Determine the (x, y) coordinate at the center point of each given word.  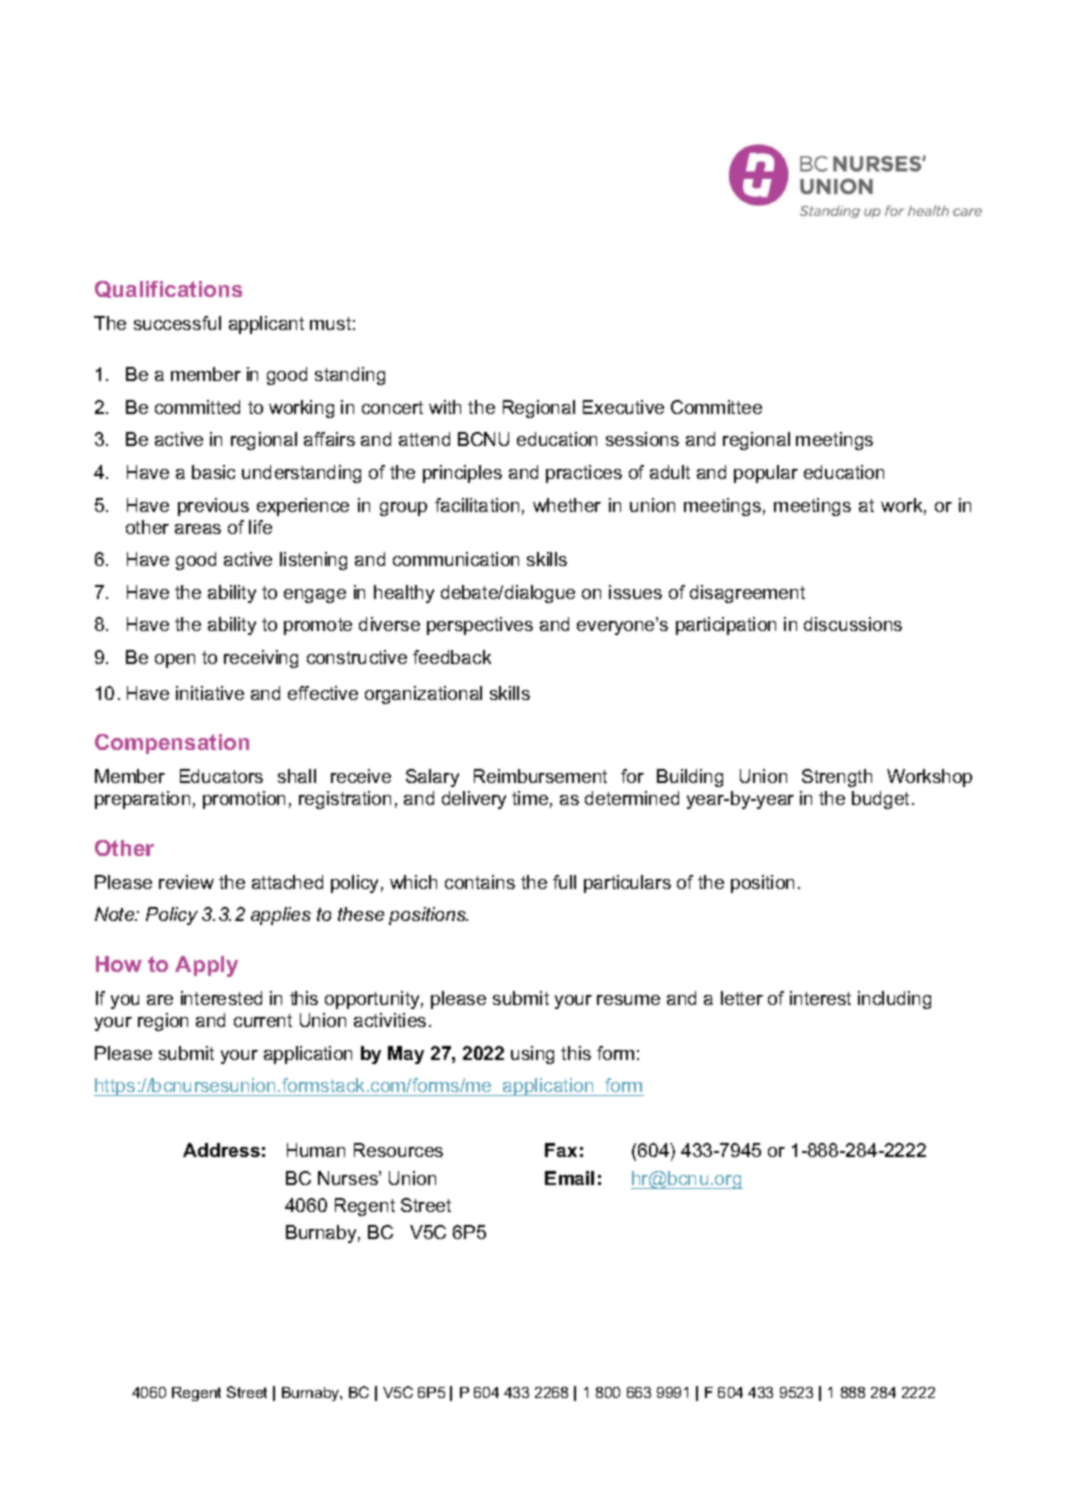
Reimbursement (540, 776)
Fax (561, 1150)
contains (480, 882)
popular (766, 474)
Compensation (172, 744)
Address (221, 1150)
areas (198, 529)
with (445, 407)
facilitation (477, 505)
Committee (716, 407)
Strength (837, 778)
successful (177, 323)
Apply (206, 966)
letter (742, 998)
